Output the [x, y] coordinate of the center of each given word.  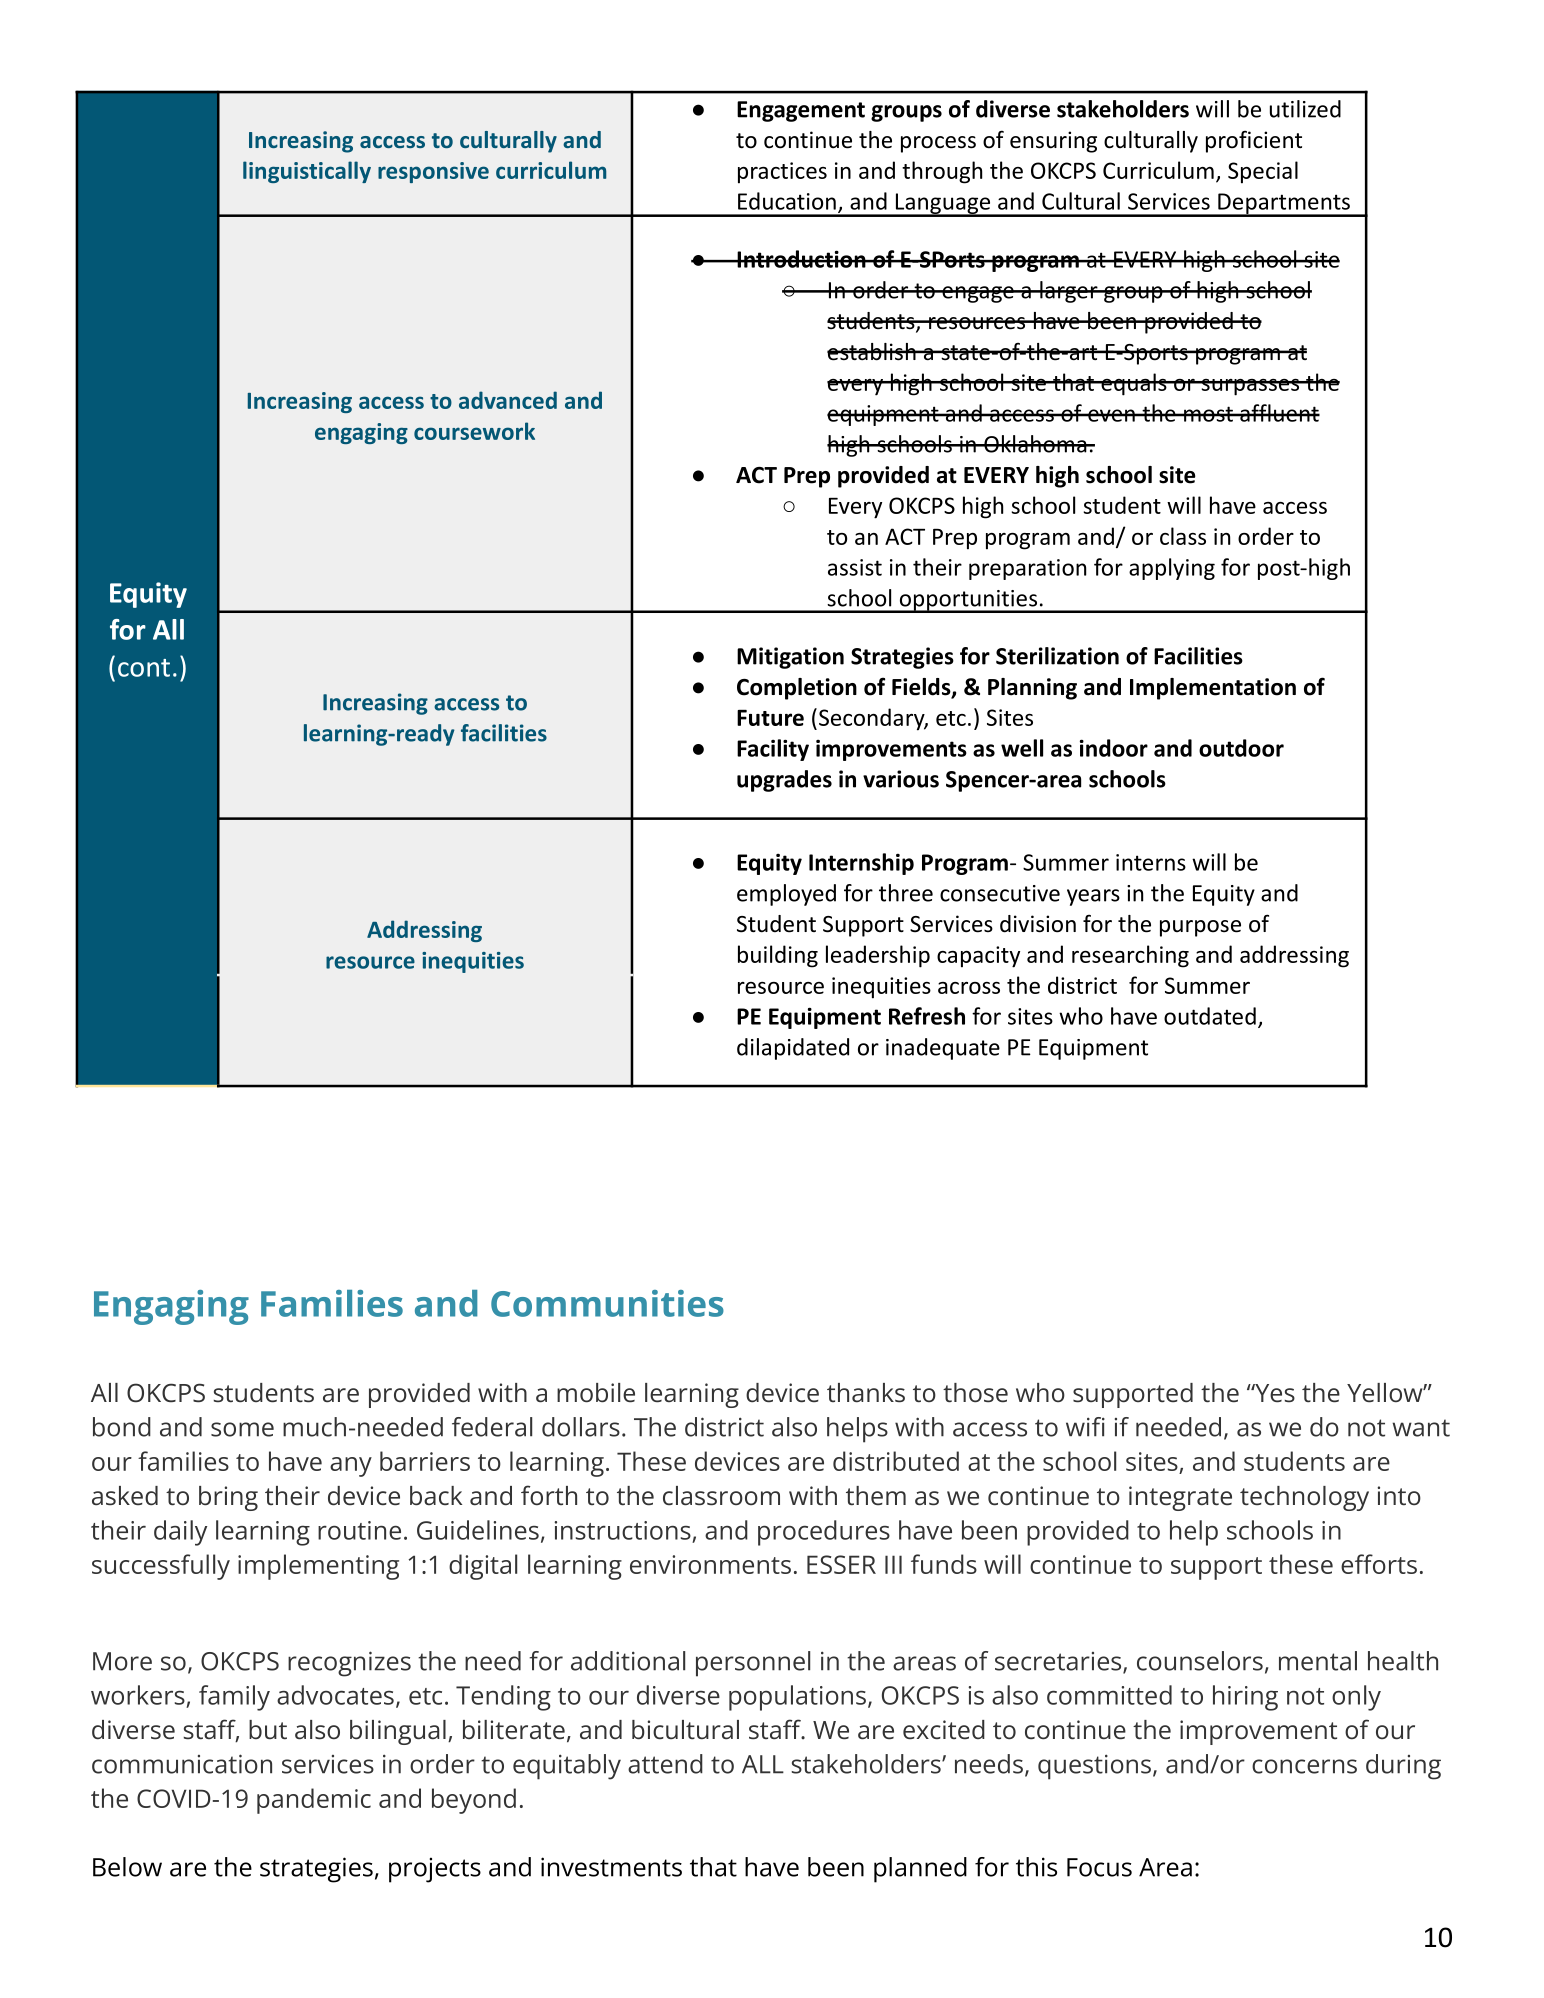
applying [1172, 569]
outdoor [1241, 748]
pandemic [314, 1801]
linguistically [307, 172]
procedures [824, 1533]
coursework [474, 431]
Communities [607, 1303]
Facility [773, 750]
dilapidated [793, 1049]
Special [1263, 172]
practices [782, 173]
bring [228, 1498]
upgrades [784, 781]
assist [855, 567]
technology [1304, 1498]
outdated [1210, 1016]
